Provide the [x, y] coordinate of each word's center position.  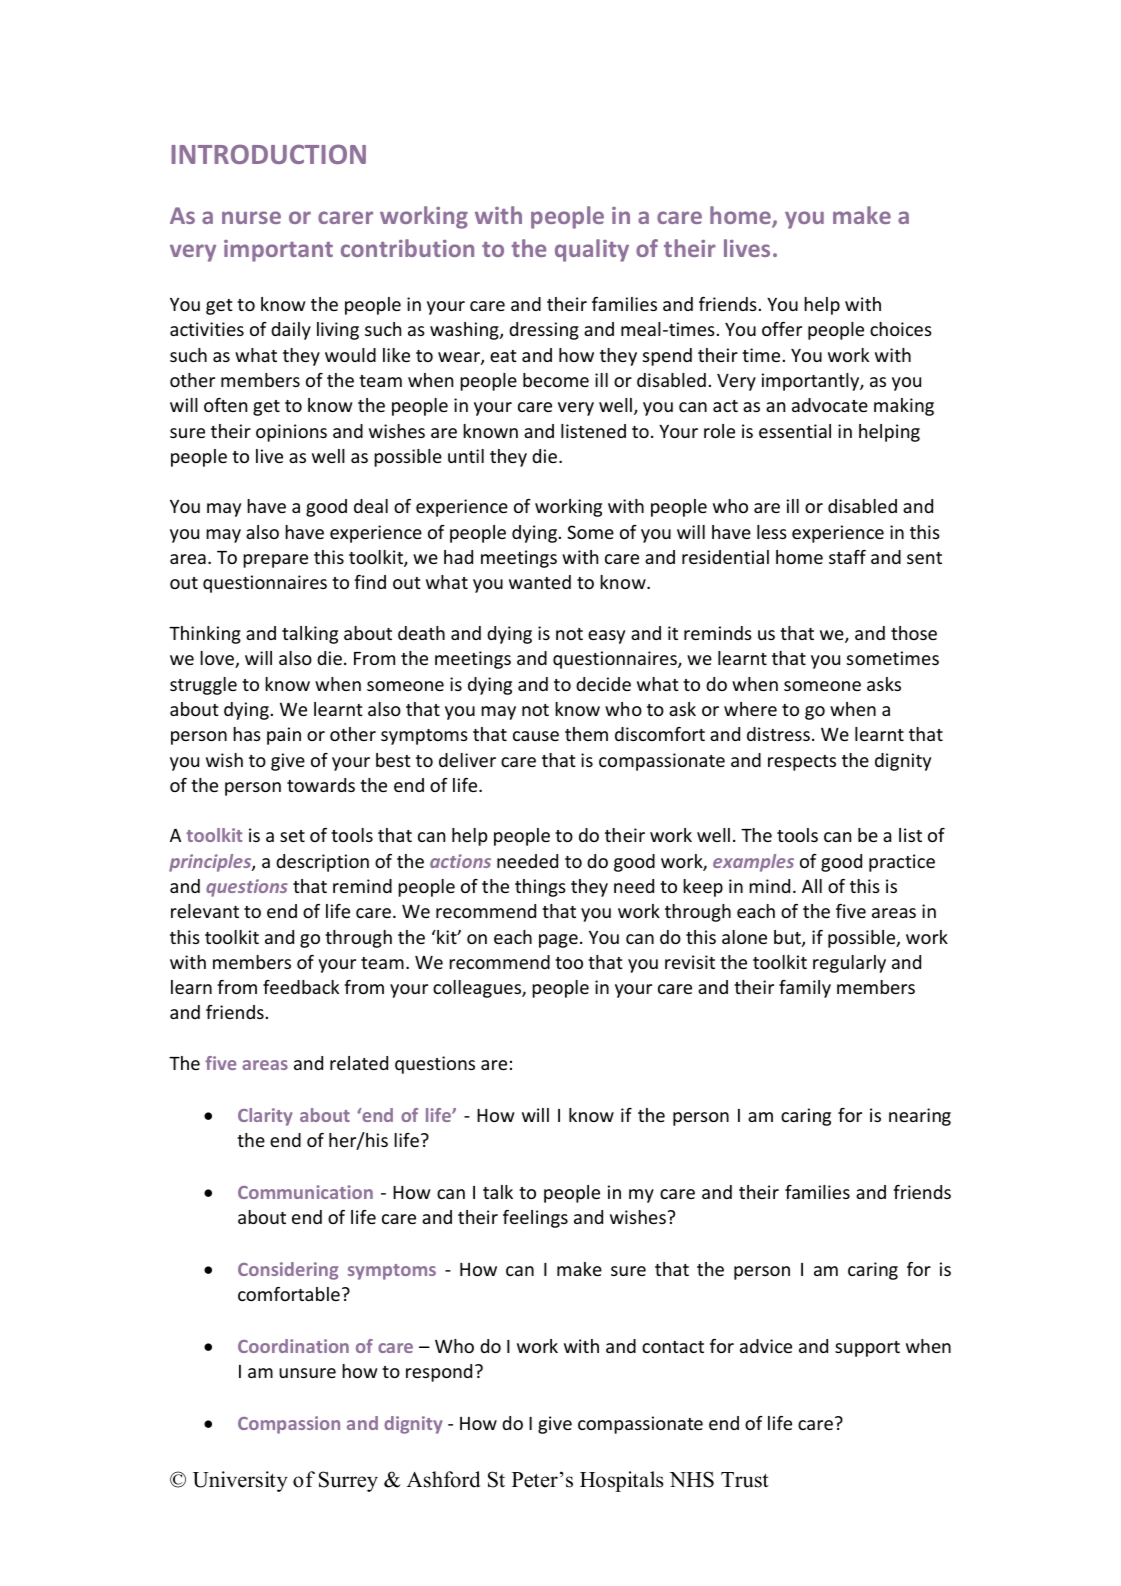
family [805, 989]
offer [782, 329]
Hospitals [622, 1481]
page [558, 941]
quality [592, 250]
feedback [301, 987]
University [240, 1481]
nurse [251, 217]
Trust [745, 1480]
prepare [275, 561]
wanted [540, 582]
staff [847, 557]
